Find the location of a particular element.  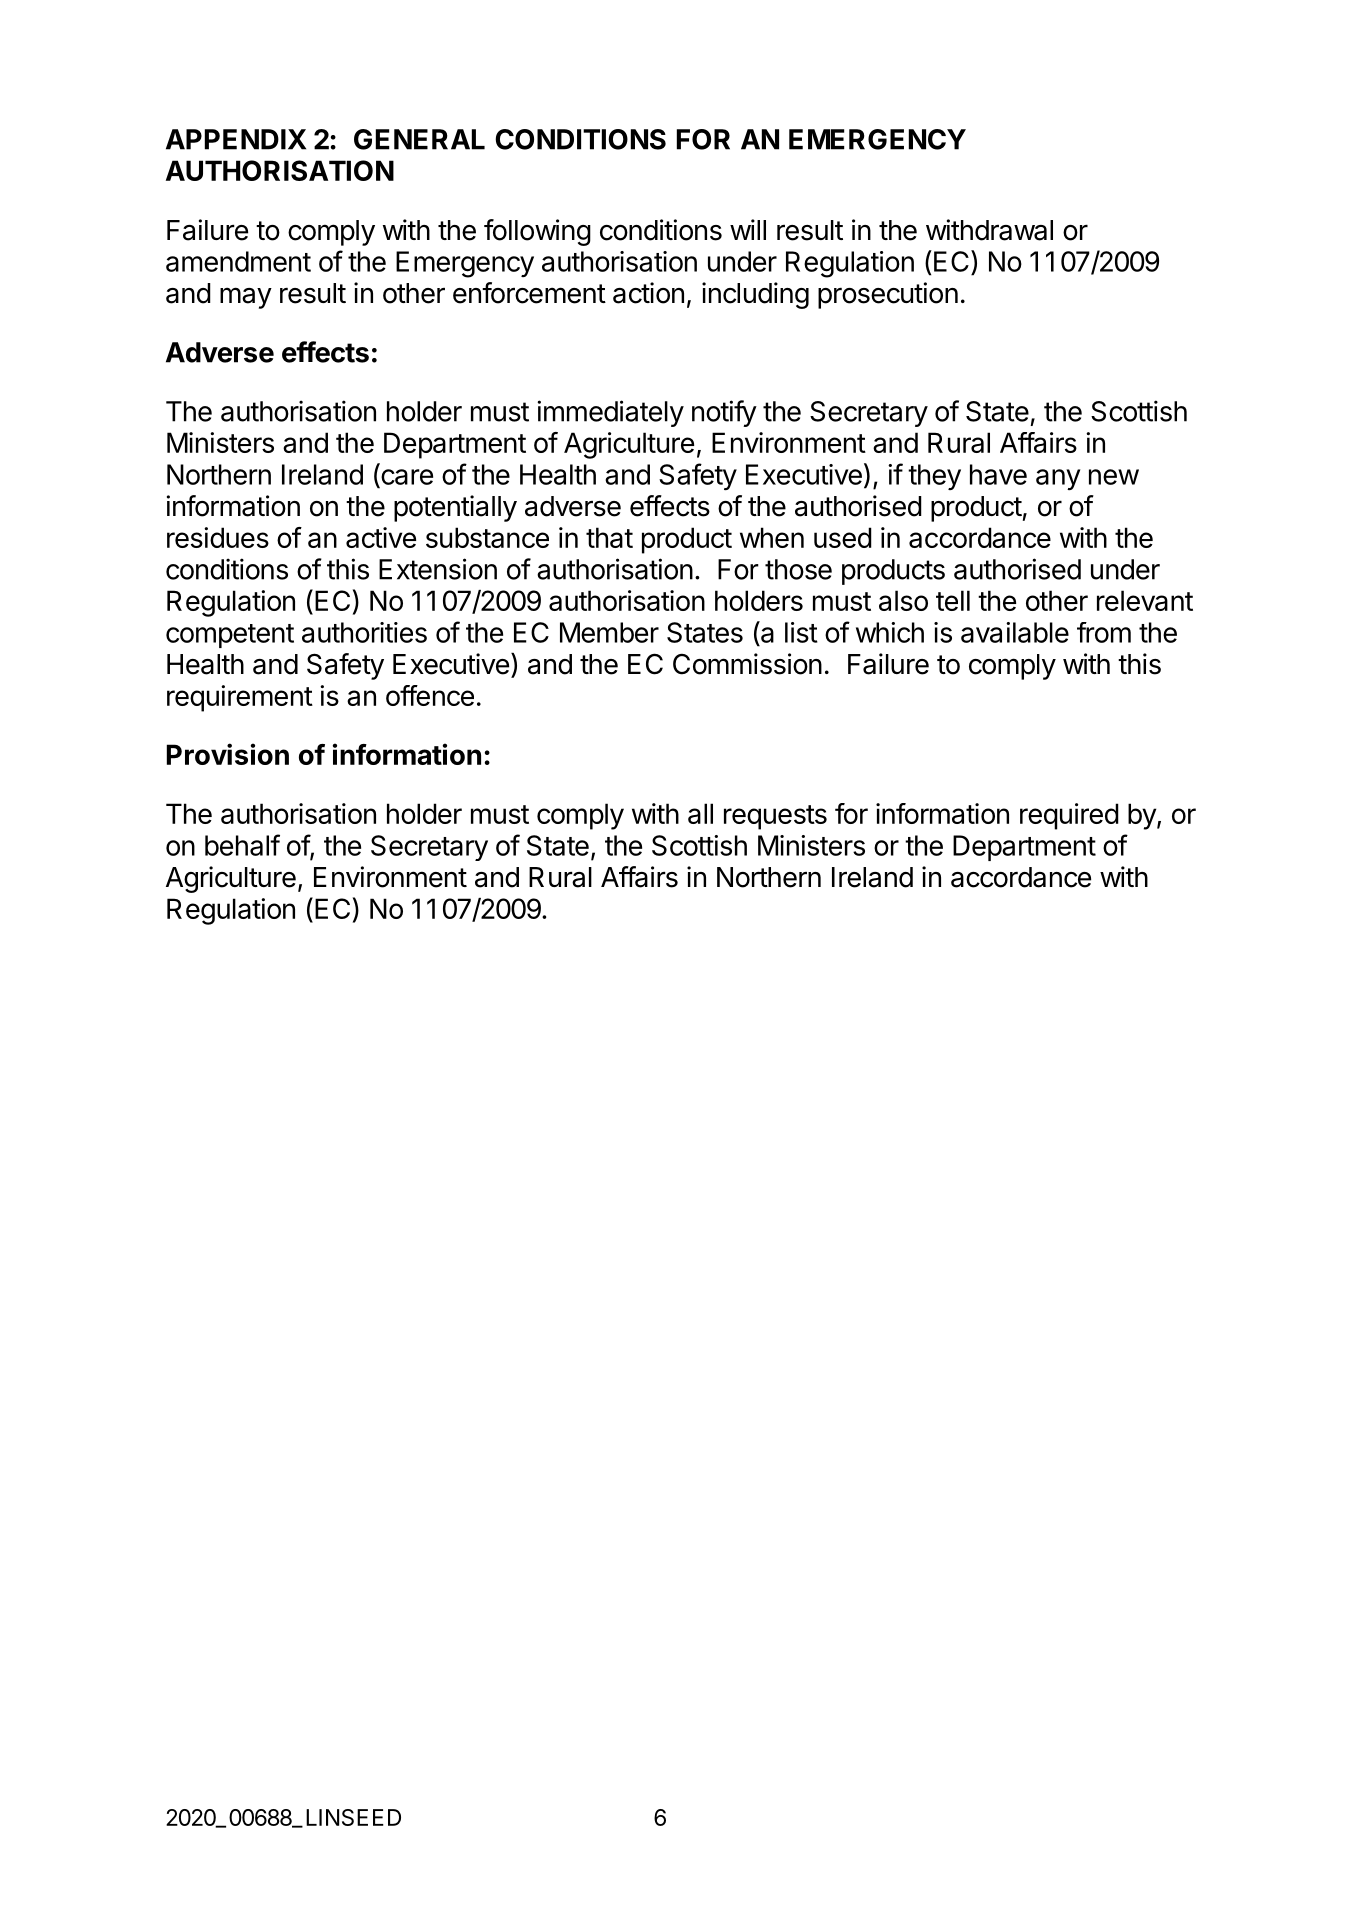

care is located at coordinates (406, 478).
